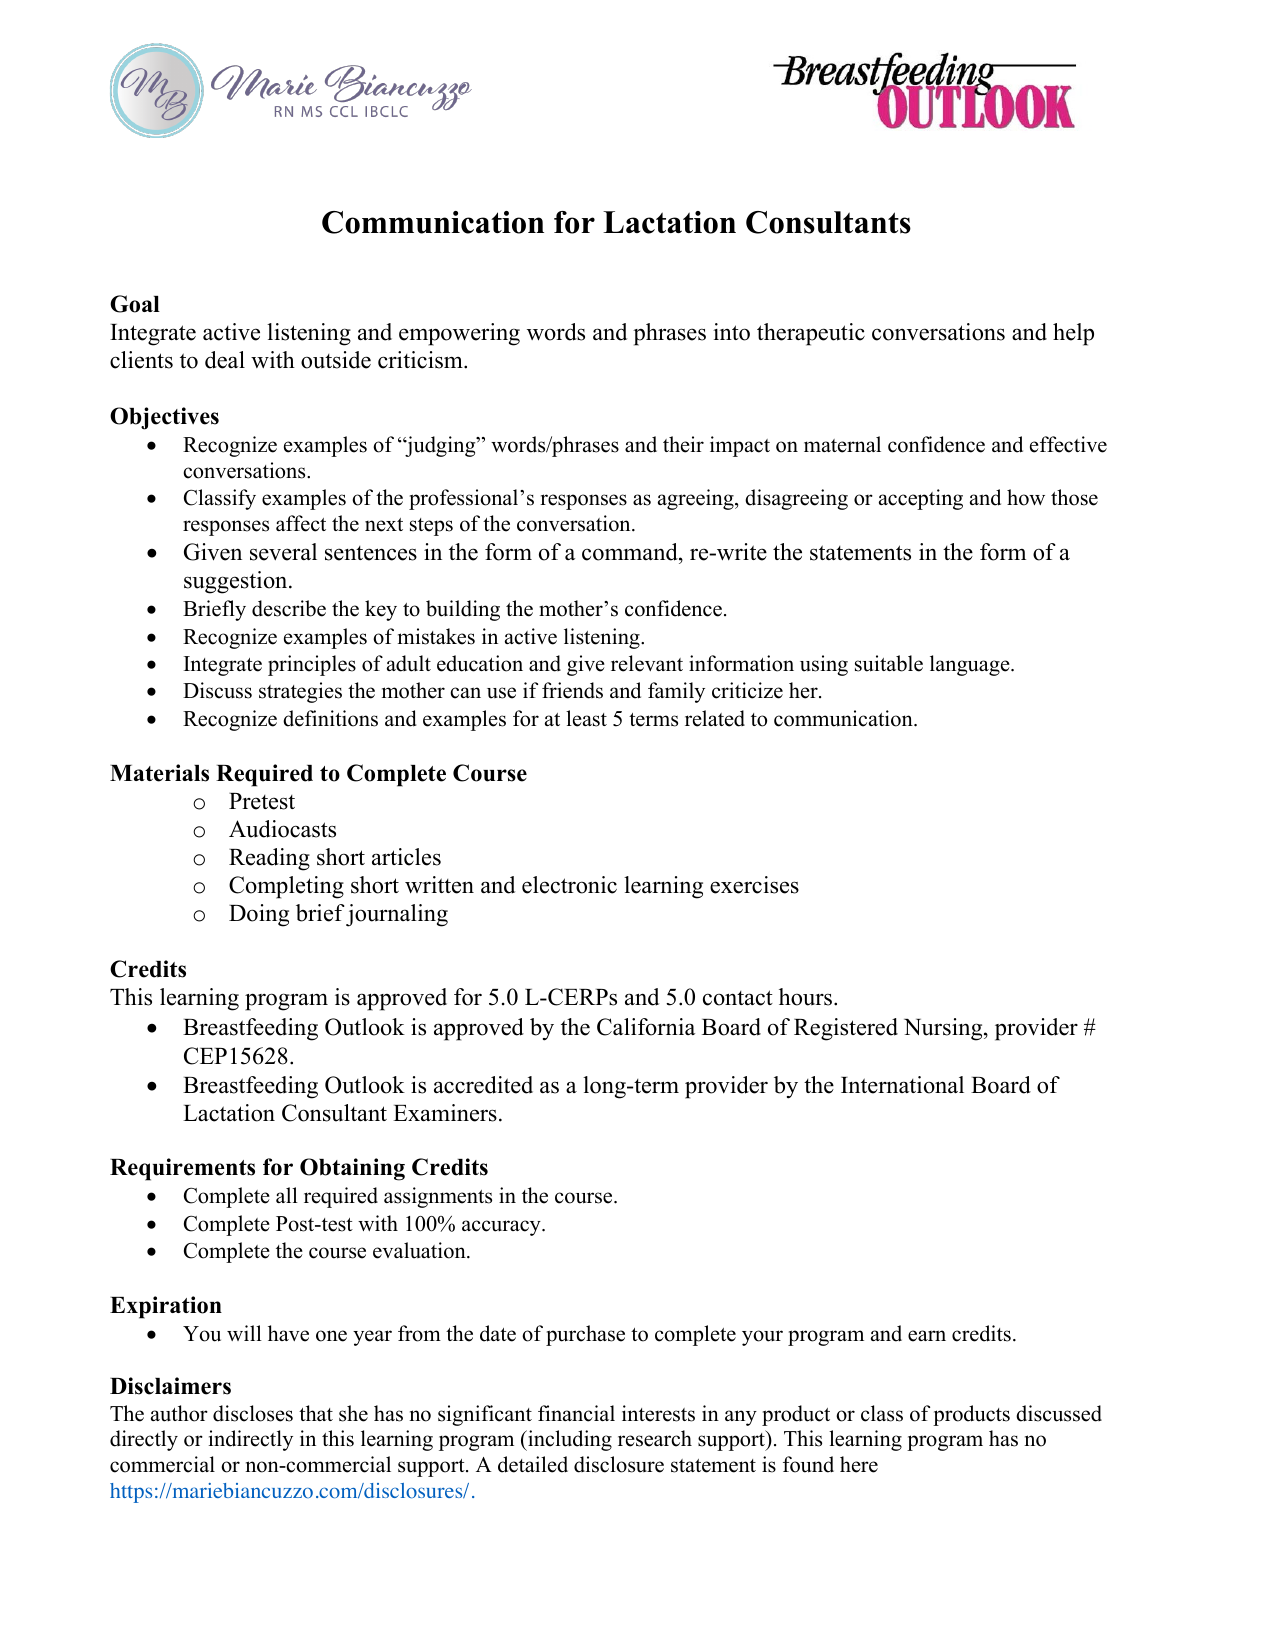 Image resolution: width=1269 pixels, height=1644 pixels. Describe the element at coordinates (754, 885) in the screenshot. I see `exercises` at that location.
